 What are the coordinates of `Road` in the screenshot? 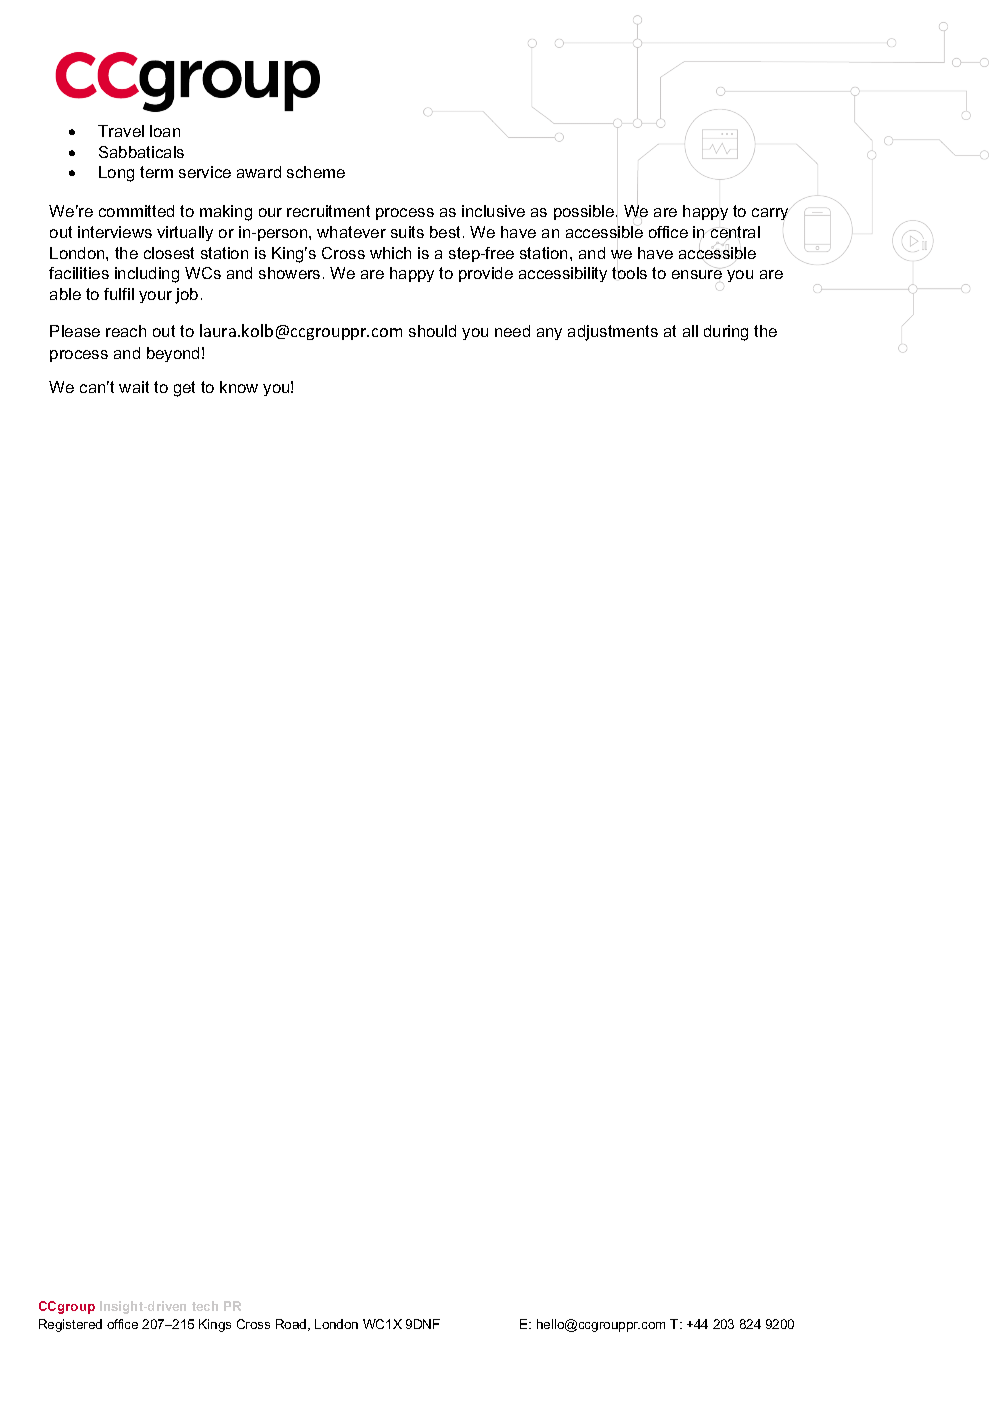 It's located at (292, 1325).
